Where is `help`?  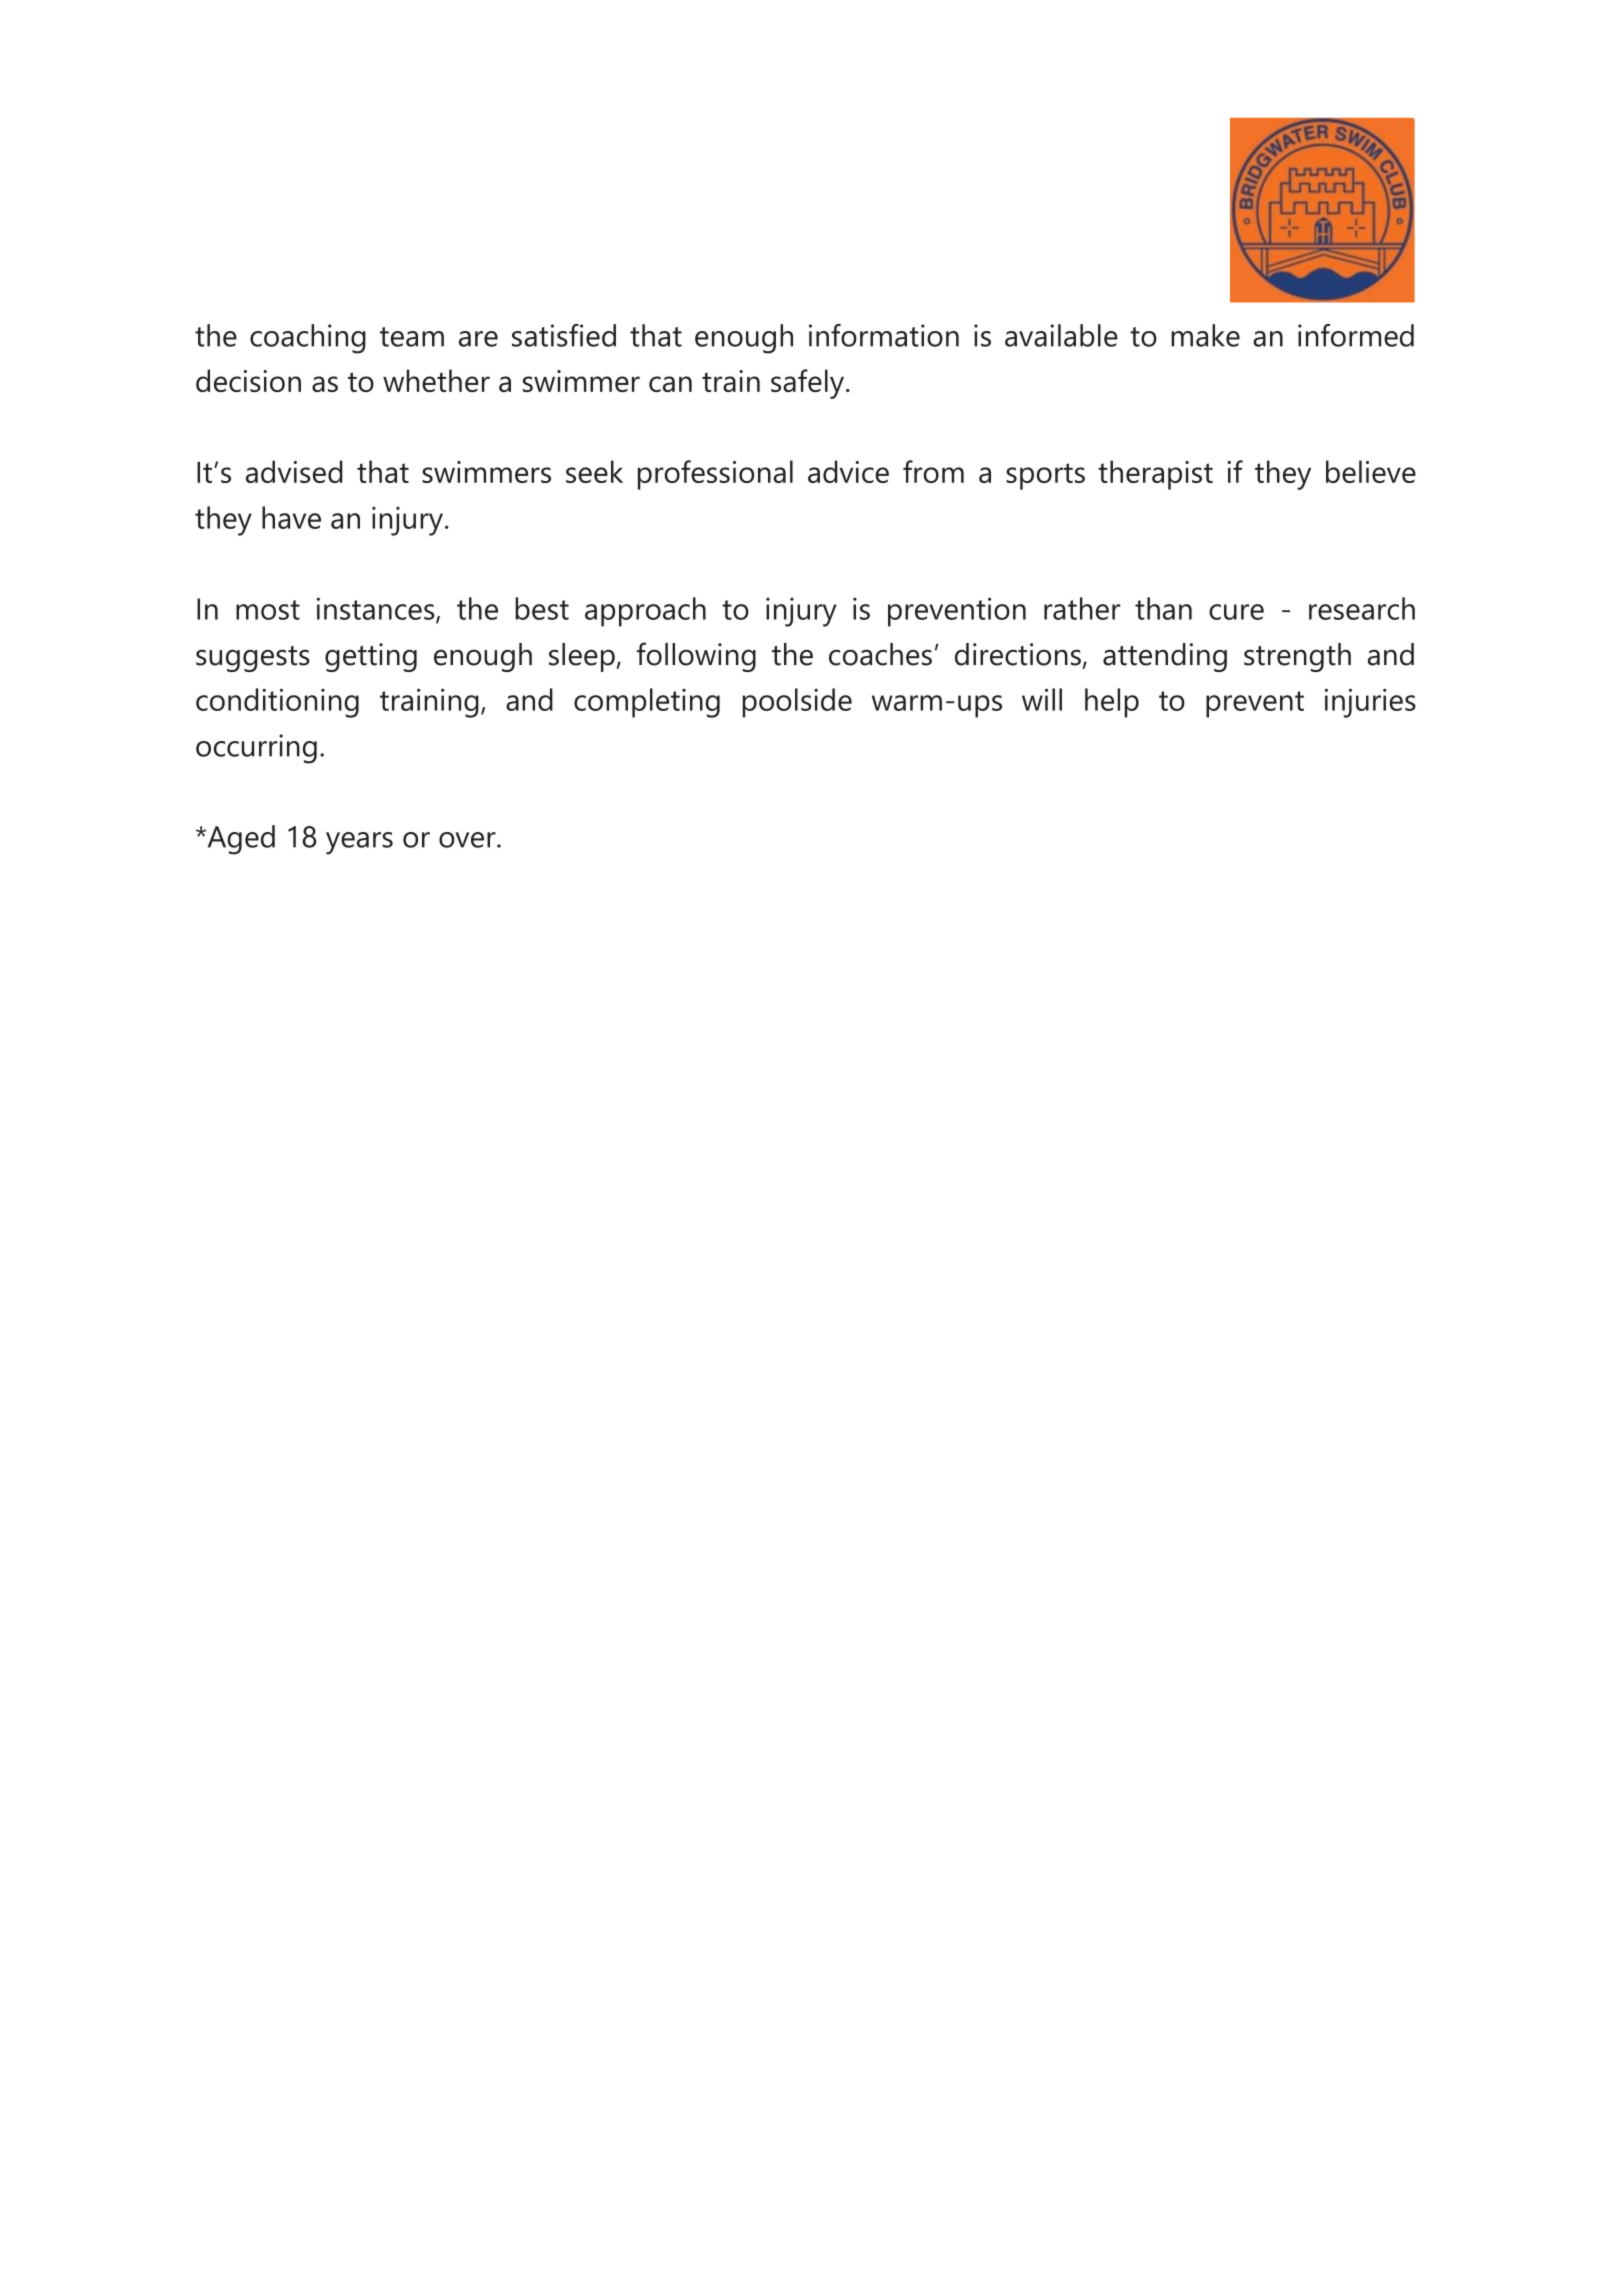
help is located at coordinates (1112, 703).
